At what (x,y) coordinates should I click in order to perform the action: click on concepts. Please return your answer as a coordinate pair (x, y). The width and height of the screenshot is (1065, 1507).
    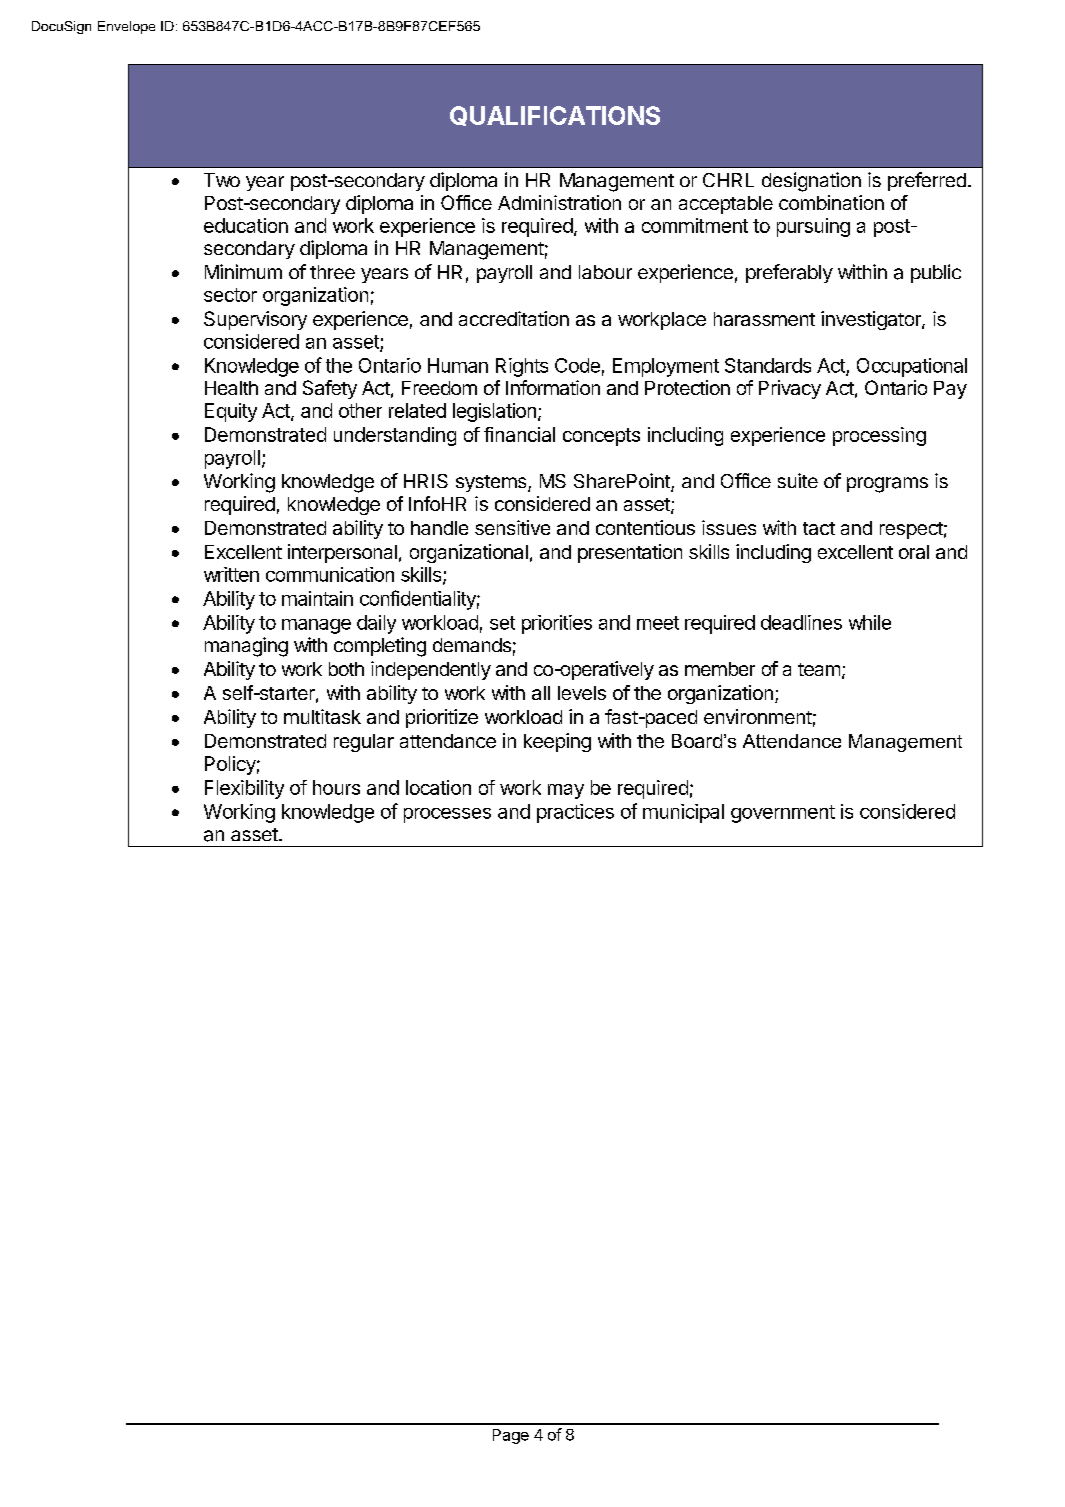
    Looking at the image, I should click on (601, 437).
